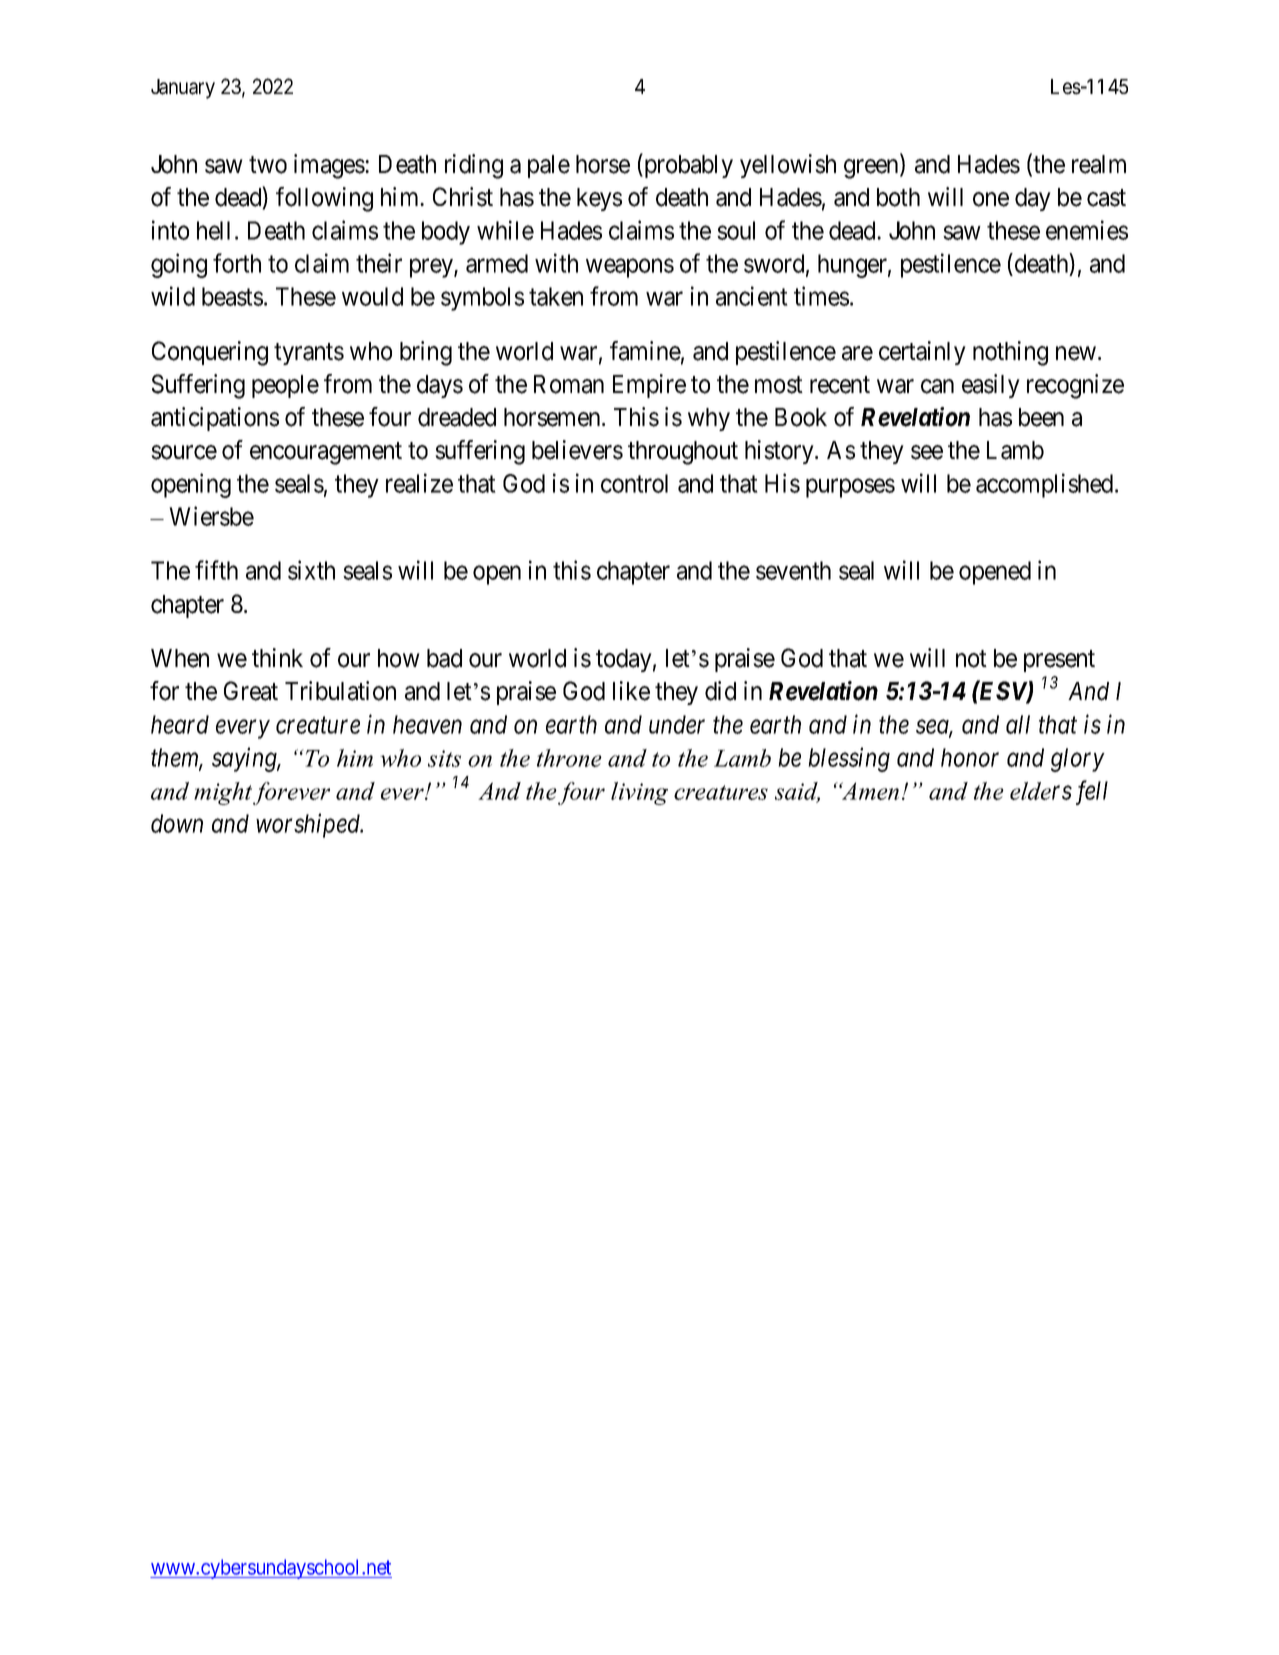 The height and width of the image is (1655, 1279). Describe the element at coordinates (683, 453) in the image. I see `throughout` at that location.
